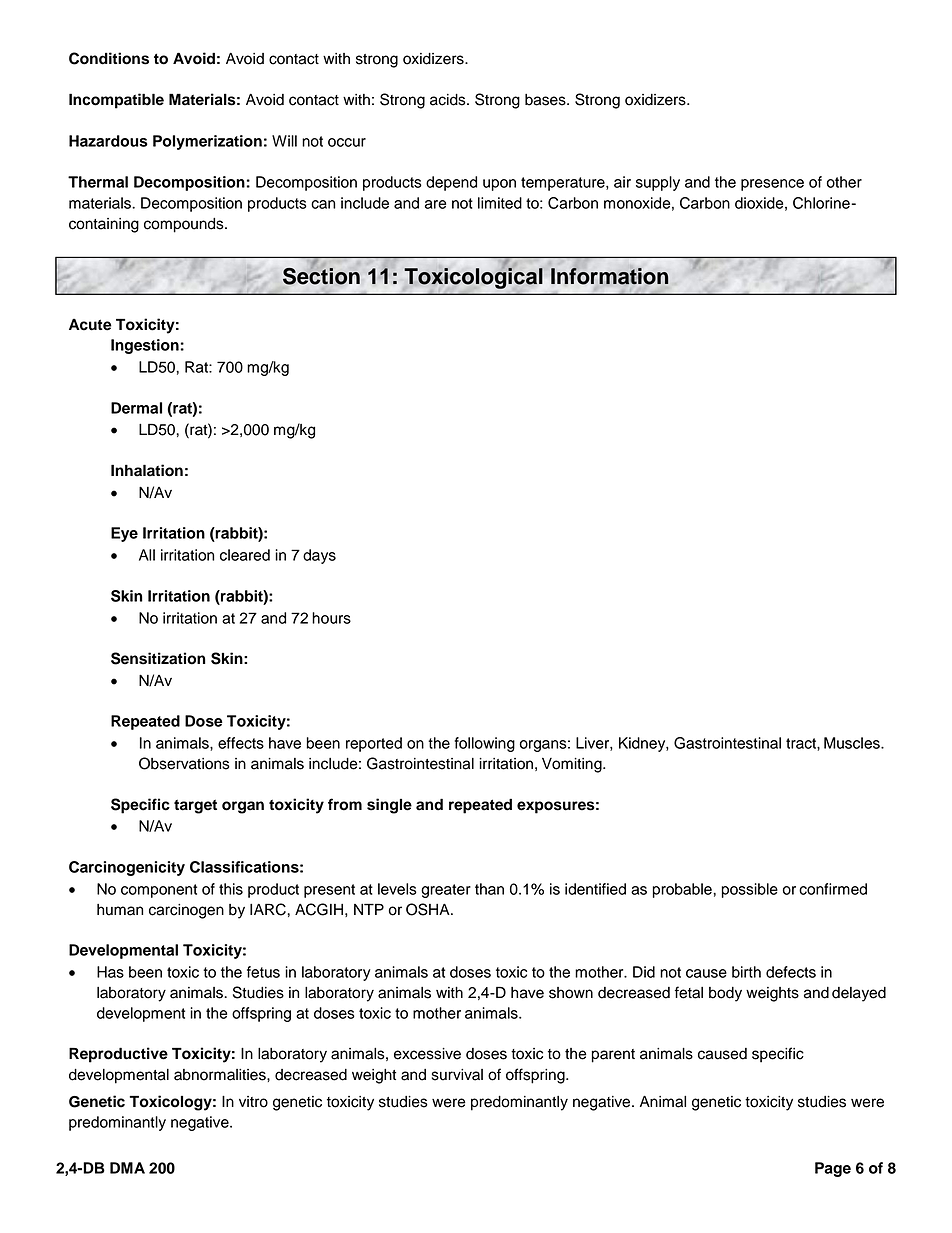  Describe the element at coordinates (116, 101) in the screenshot. I see `Incompatible` at that location.
